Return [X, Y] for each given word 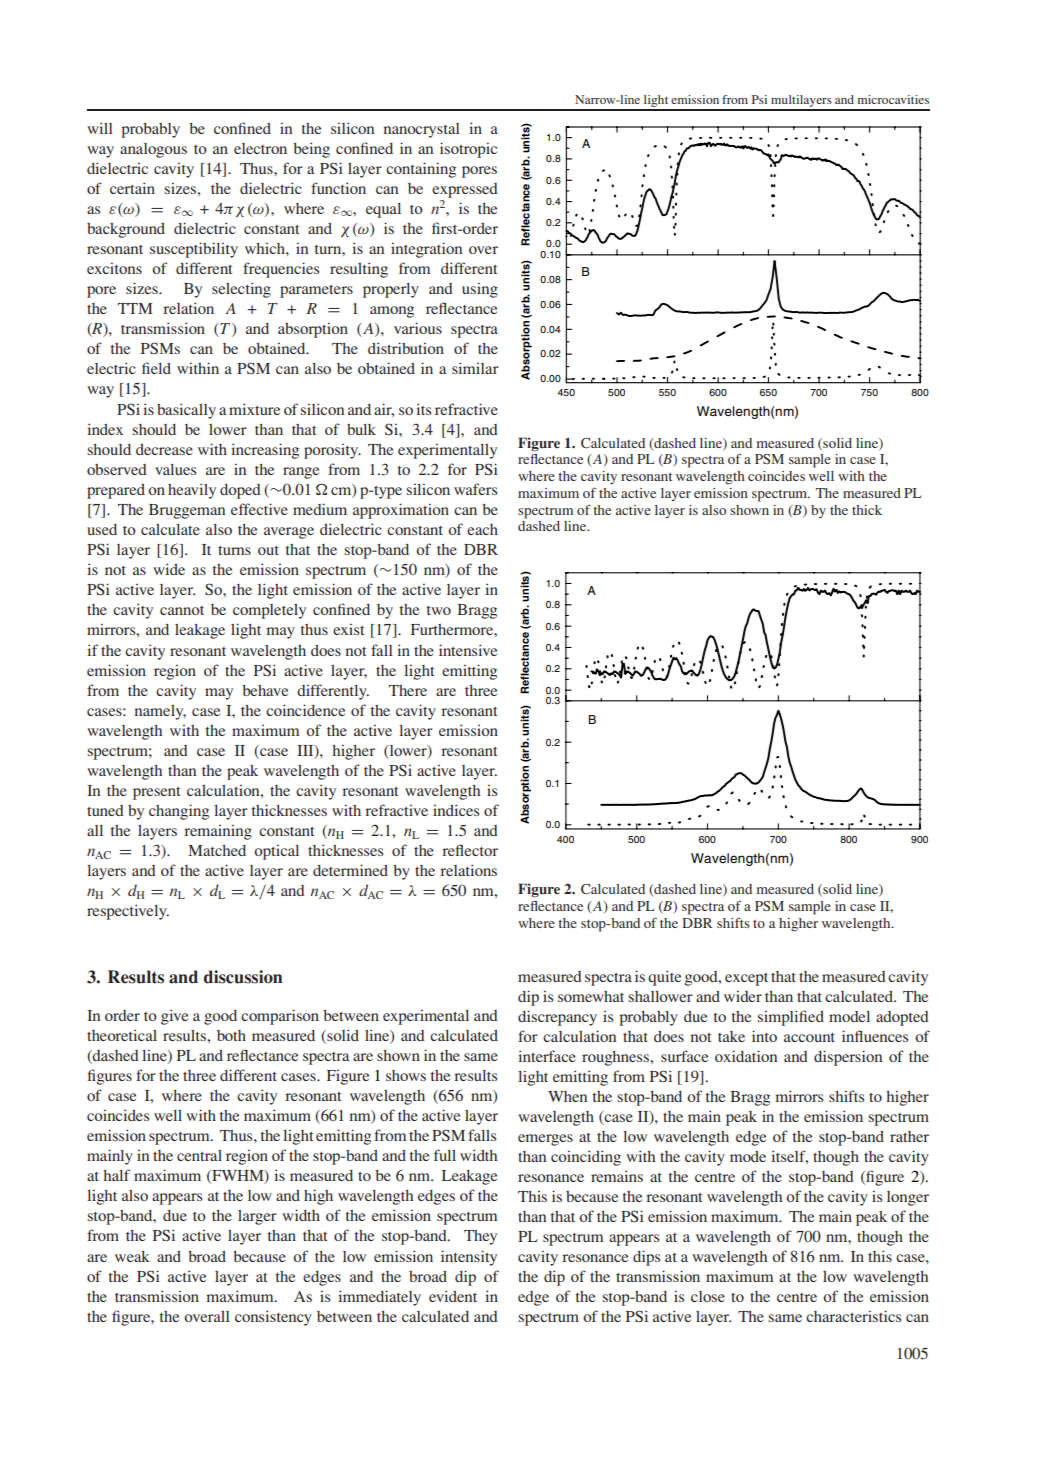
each [482, 529]
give [174, 1017]
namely [160, 712]
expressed [465, 190]
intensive [468, 650]
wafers [475, 489]
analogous [153, 150]
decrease [164, 449]
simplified [790, 1018]
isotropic [468, 150]
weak [132, 1256]
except [746, 979]
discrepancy [557, 1018]
